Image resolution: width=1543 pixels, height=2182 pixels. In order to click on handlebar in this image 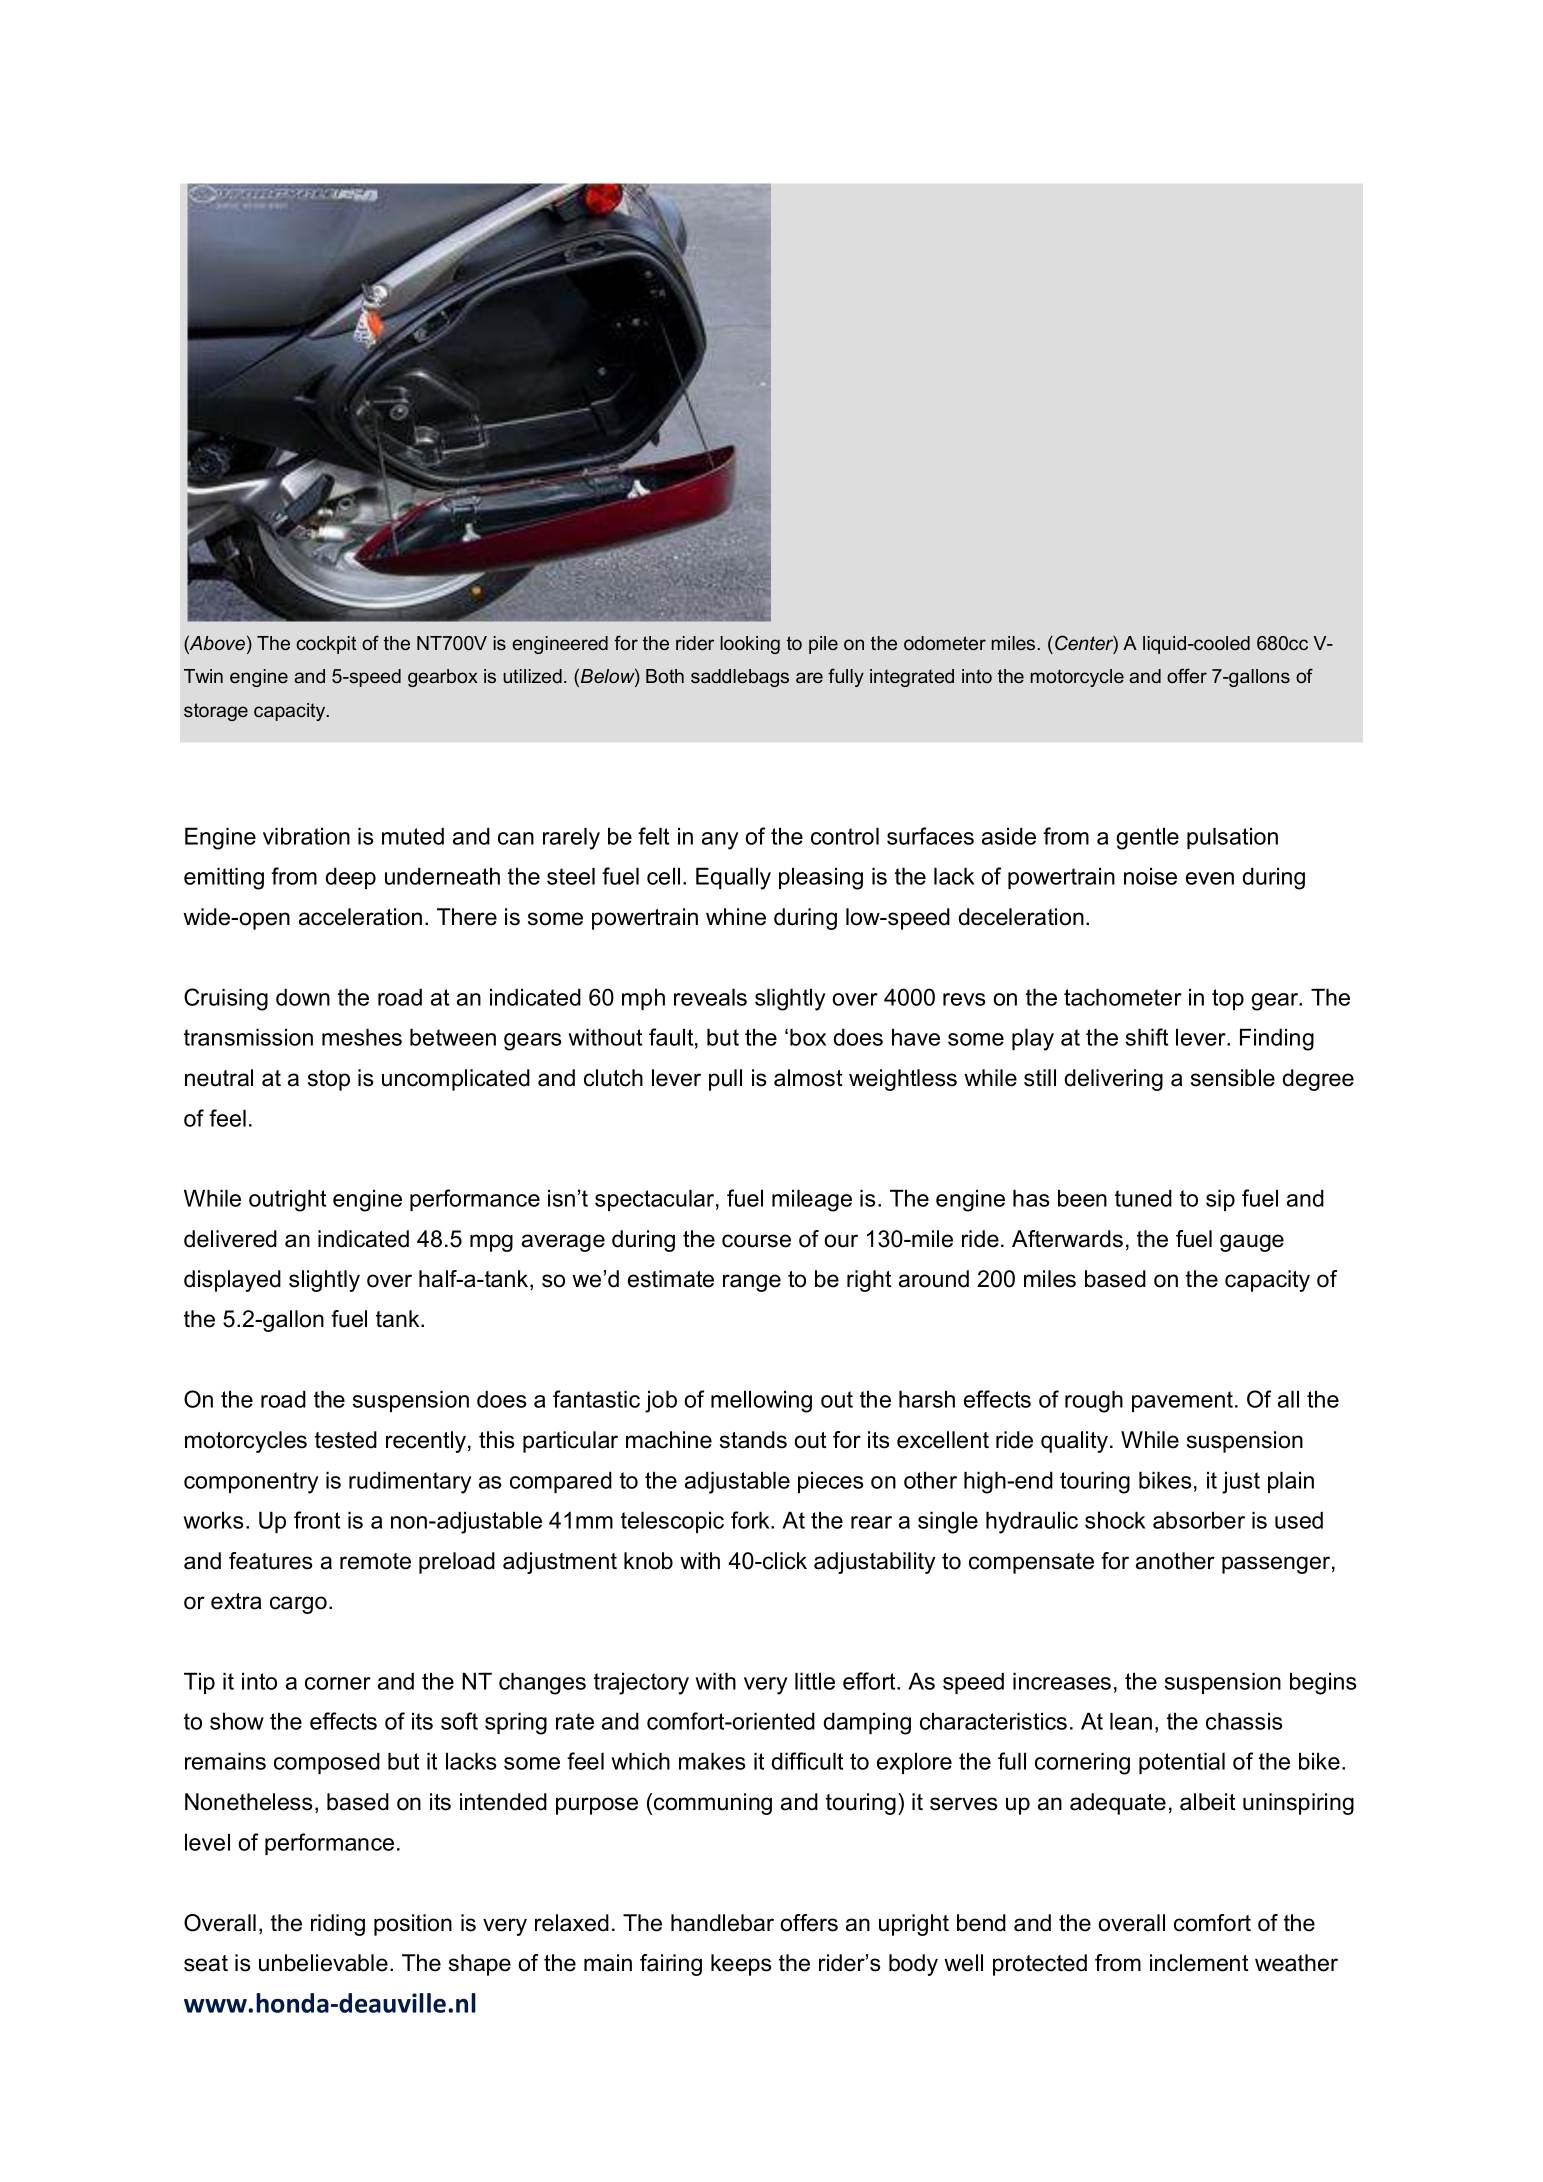, I will do `click(722, 1923)`.
